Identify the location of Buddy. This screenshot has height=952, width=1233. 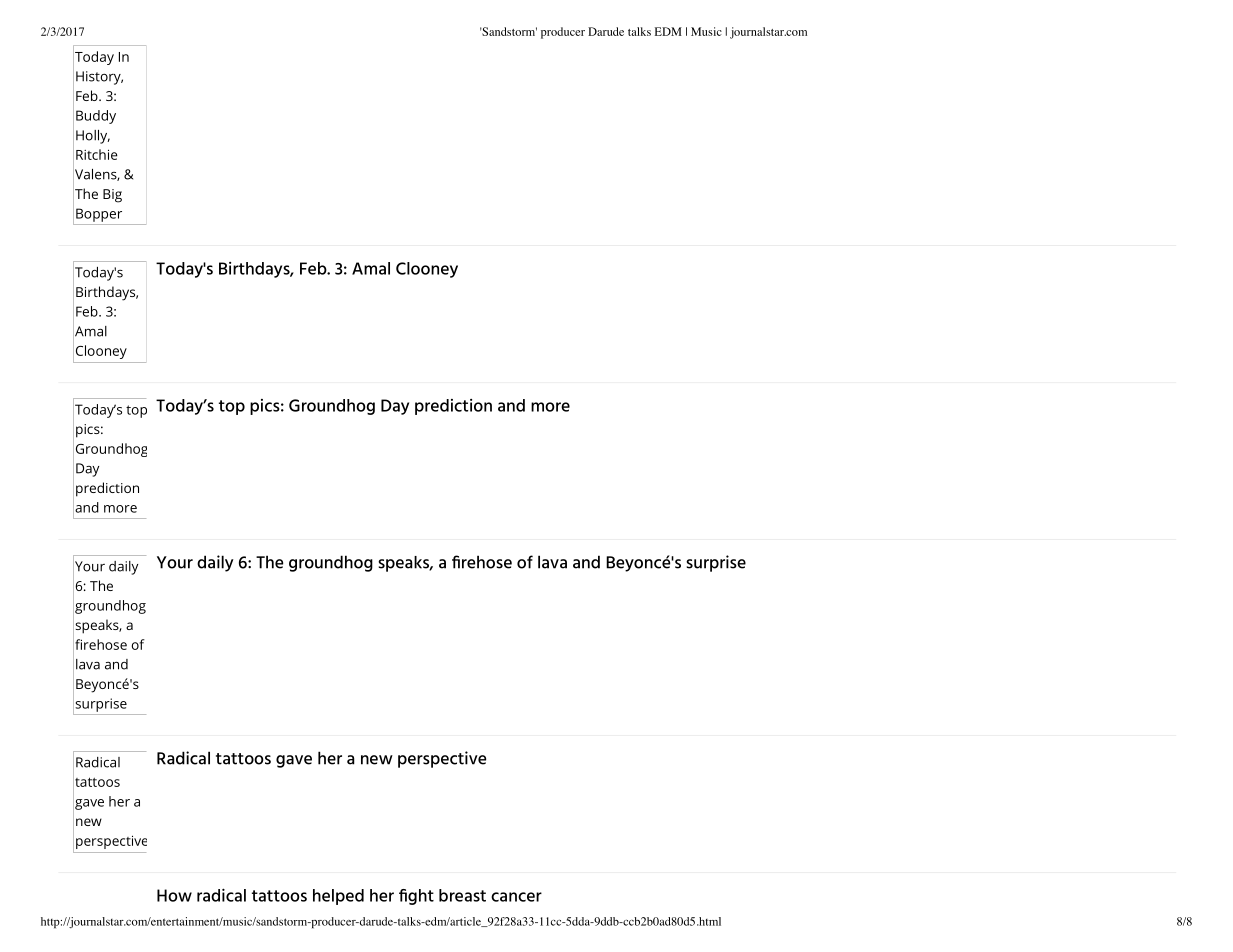
(96, 117).
